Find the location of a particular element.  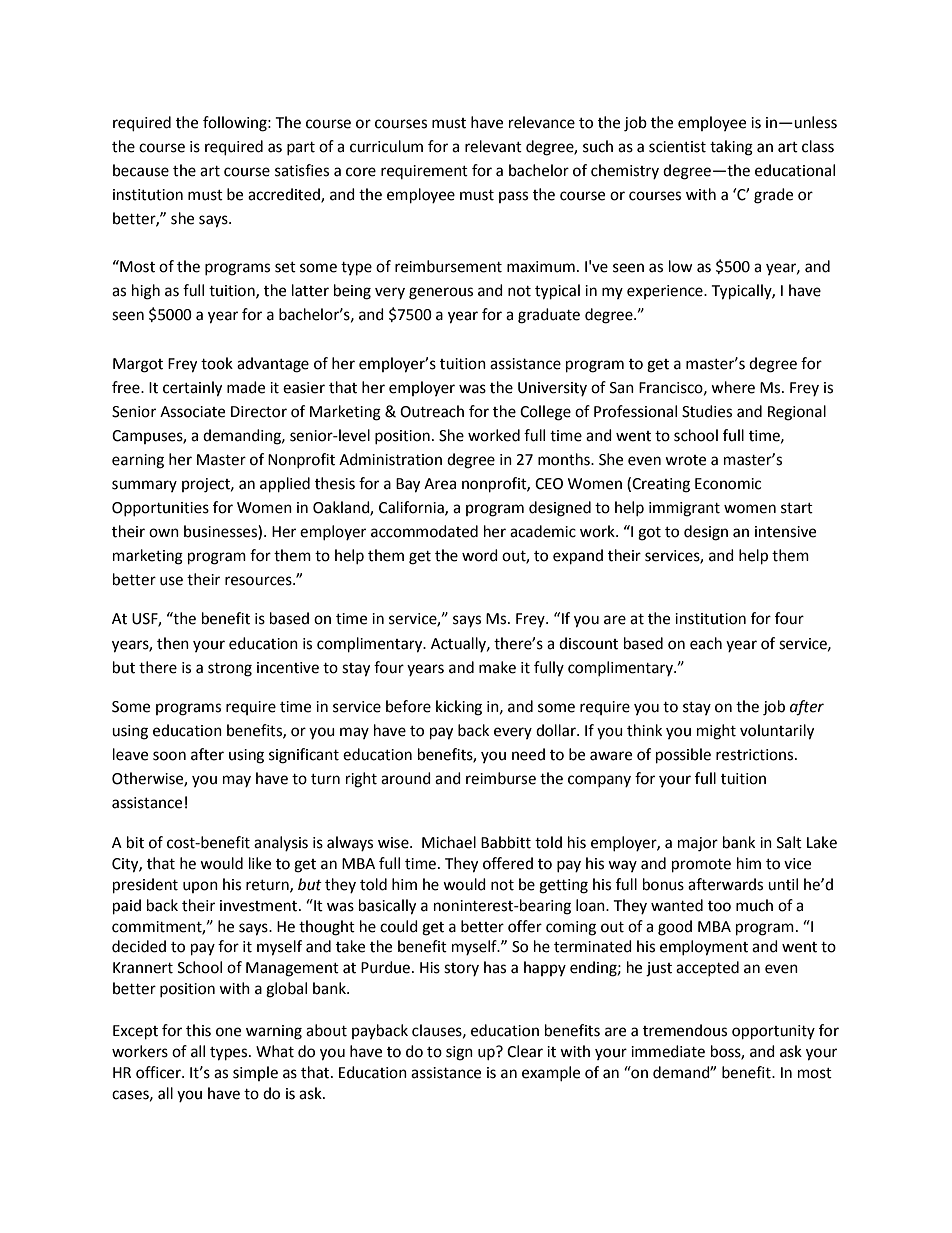

relevant is located at coordinates (493, 146).
